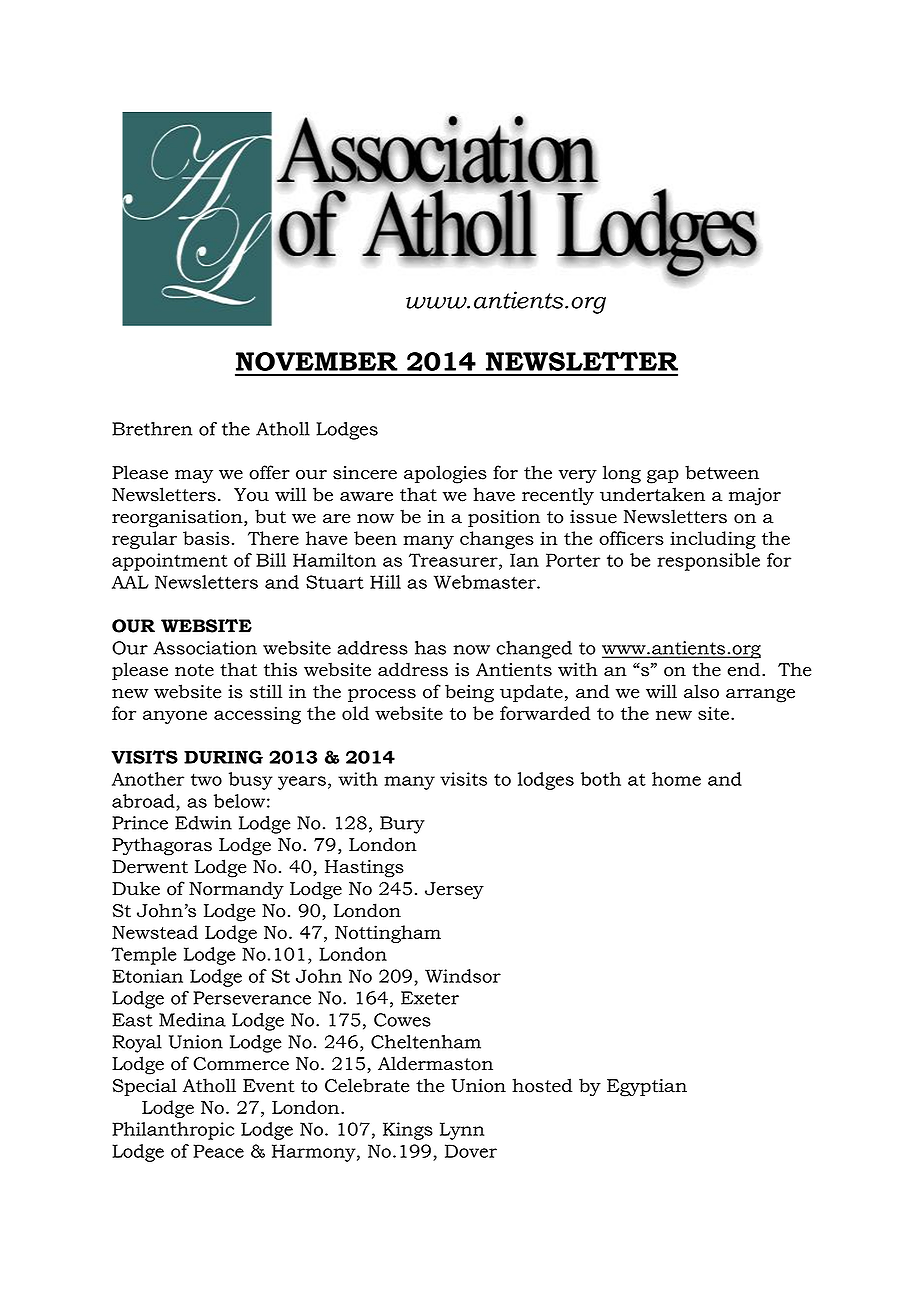 Image resolution: width=924 pixels, height=1308 pixels. What do you see at coordinates (173, 1131) in the image?
I see `Philanthropic` at bounding box center [173, 1131].
